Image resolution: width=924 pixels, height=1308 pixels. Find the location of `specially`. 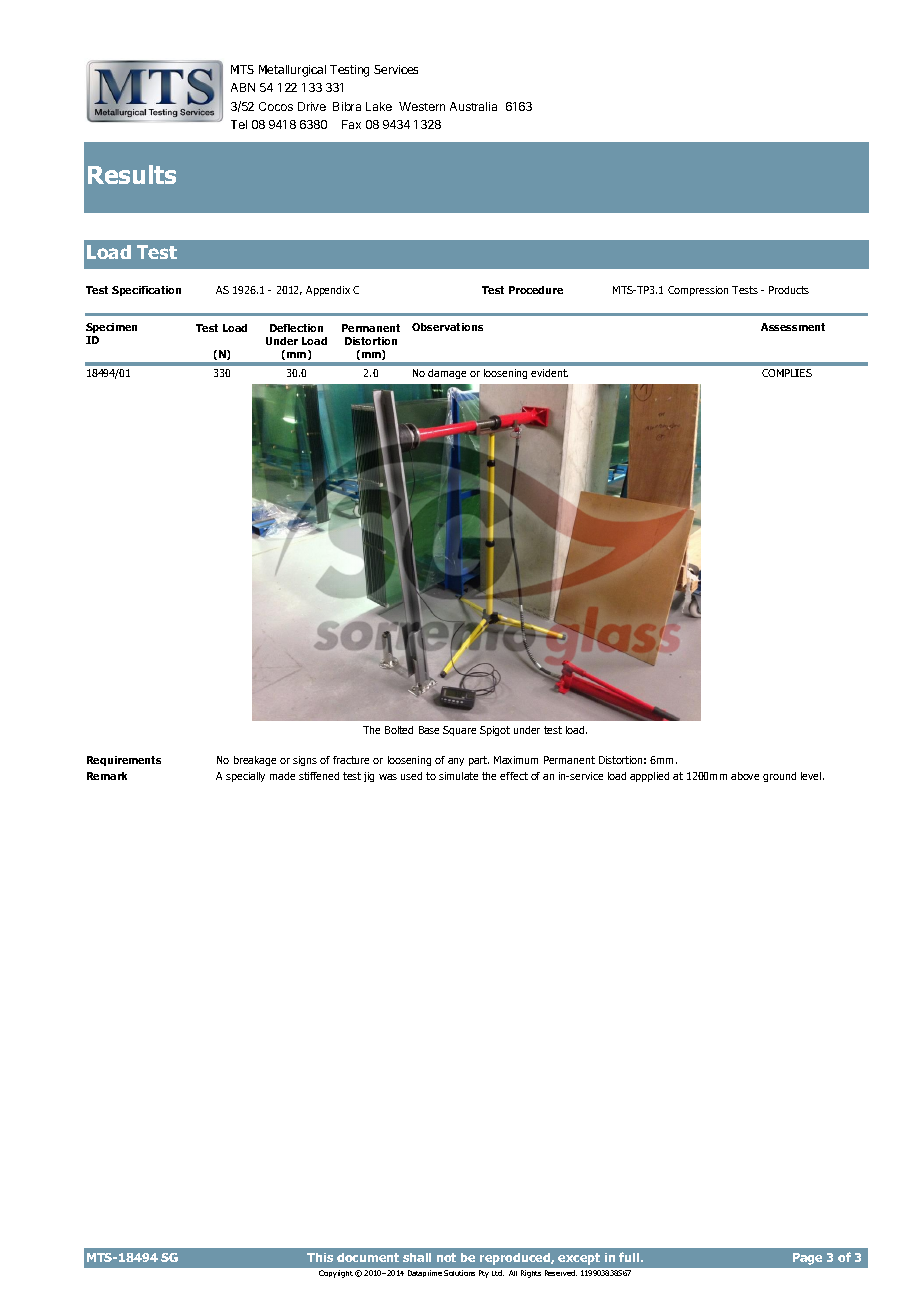

specially is located at coordinates (245, 777).
